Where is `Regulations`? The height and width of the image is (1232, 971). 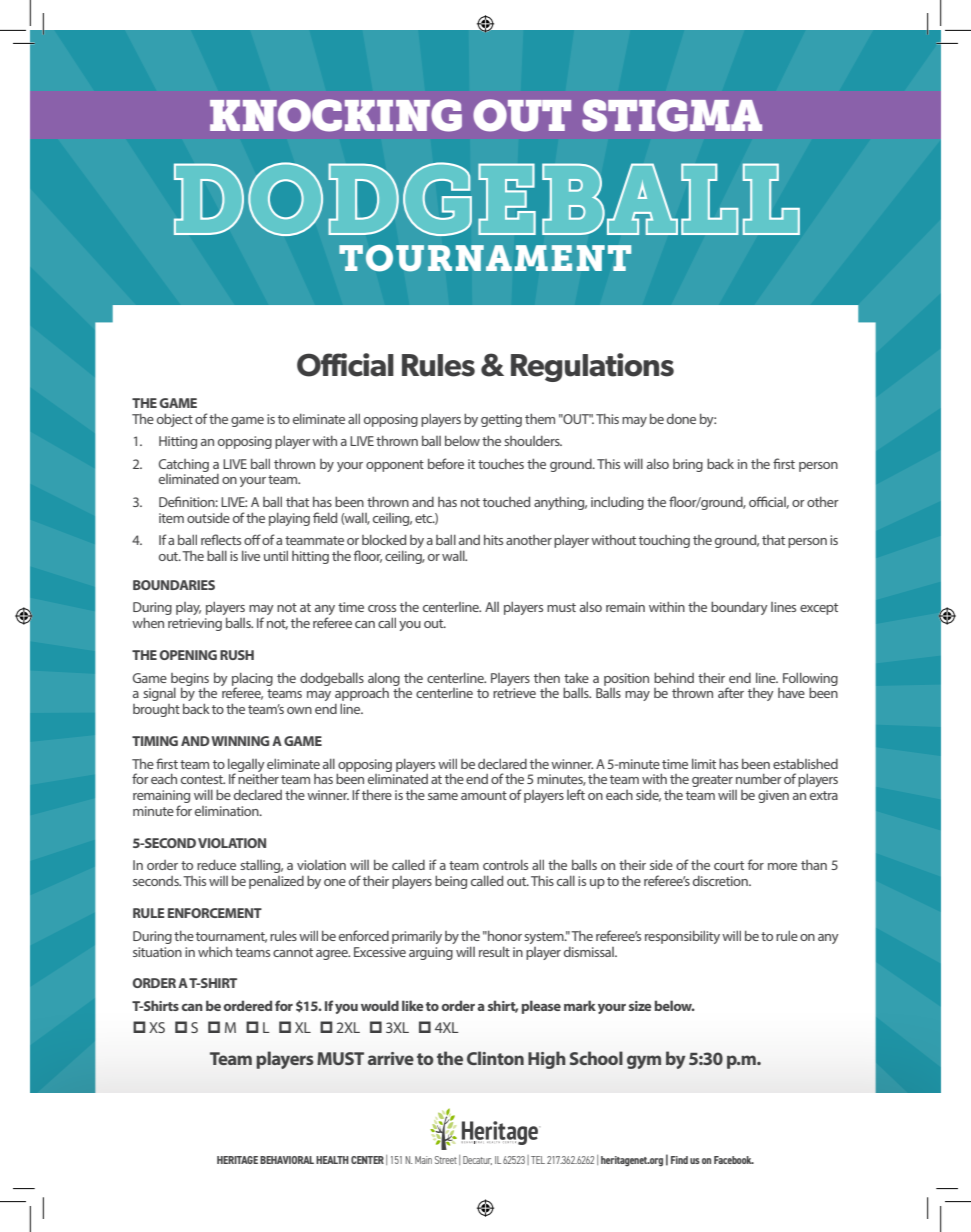
Regulations is located at coordinates (592, 367).
